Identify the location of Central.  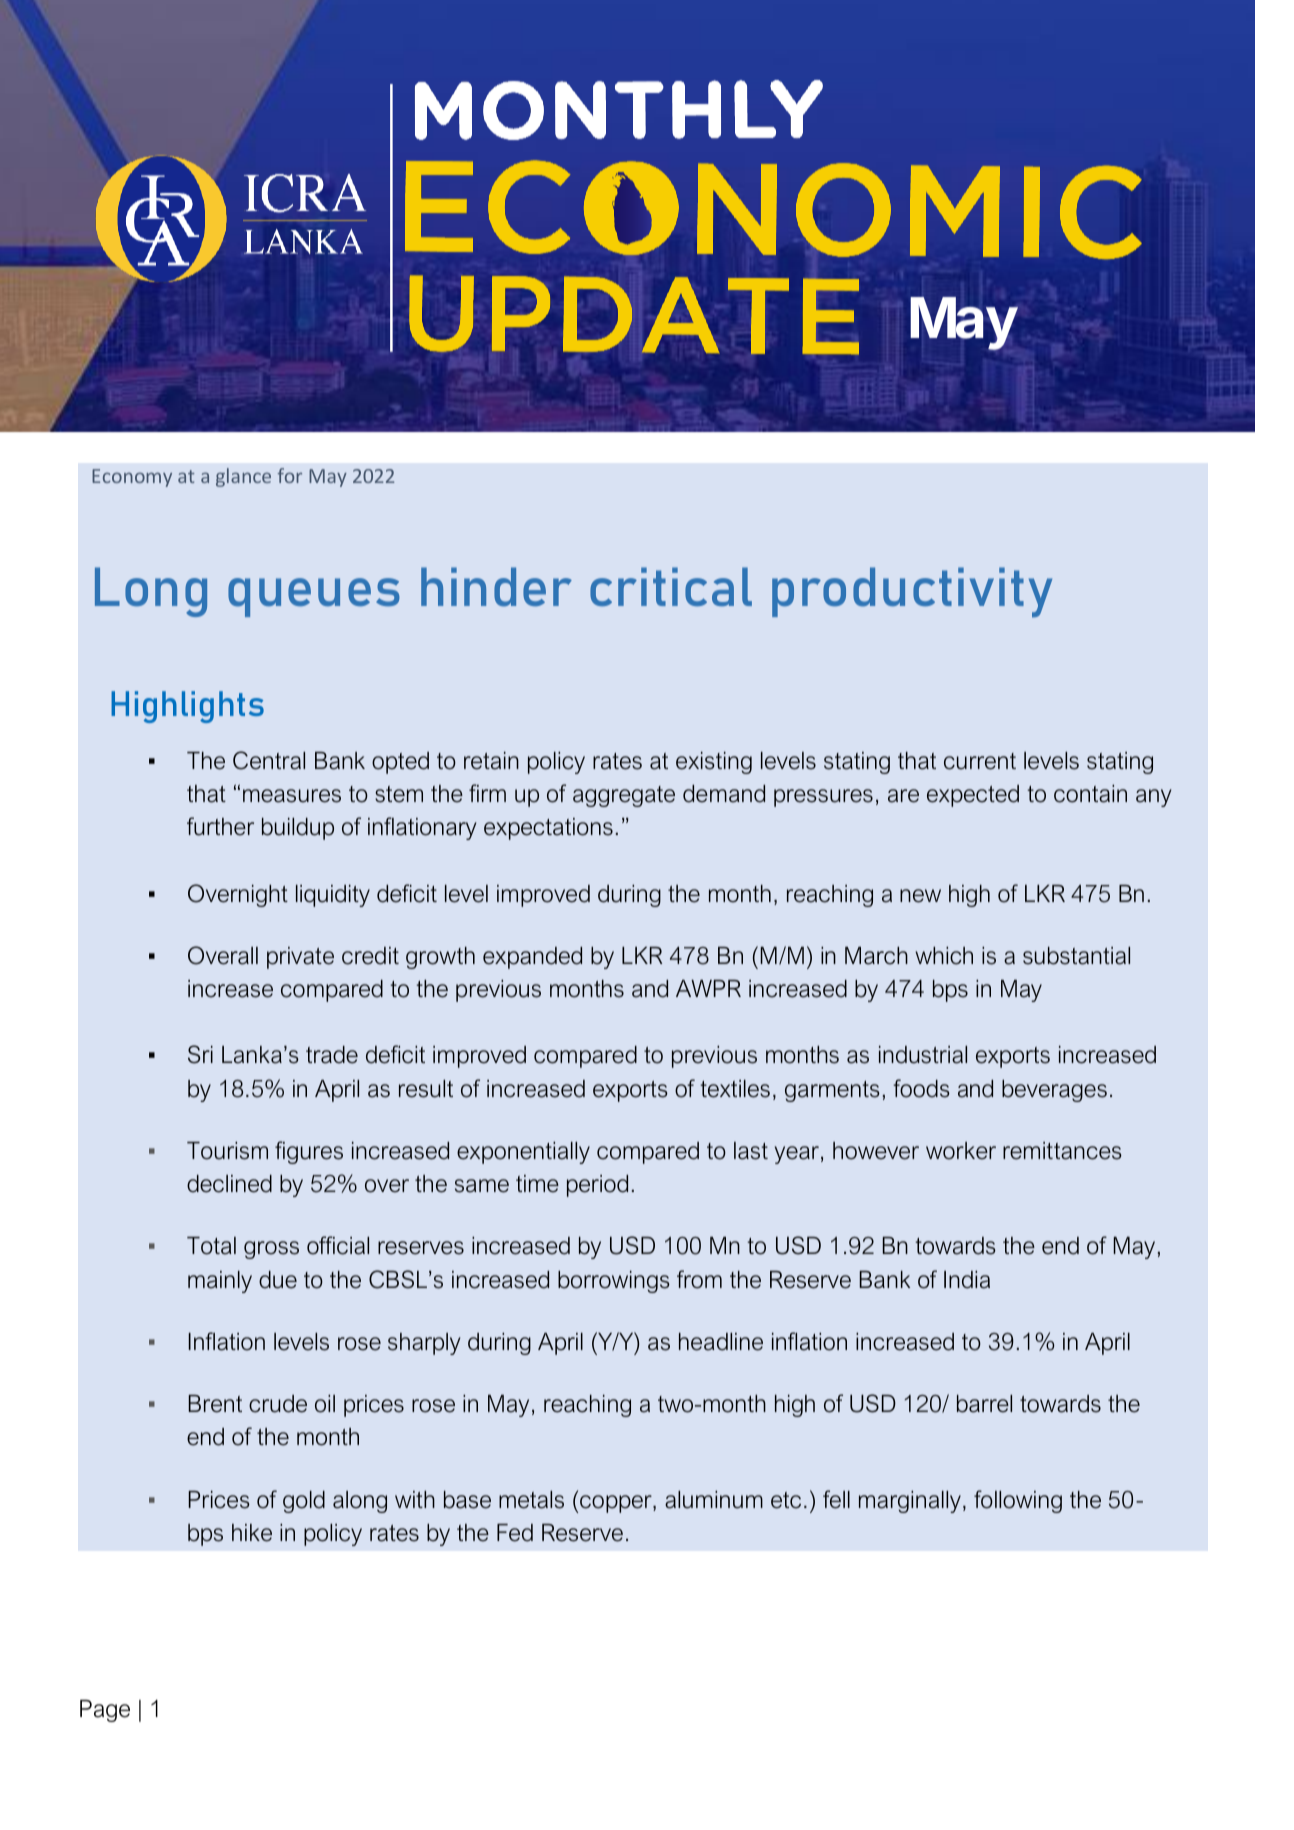
(269, 760).
